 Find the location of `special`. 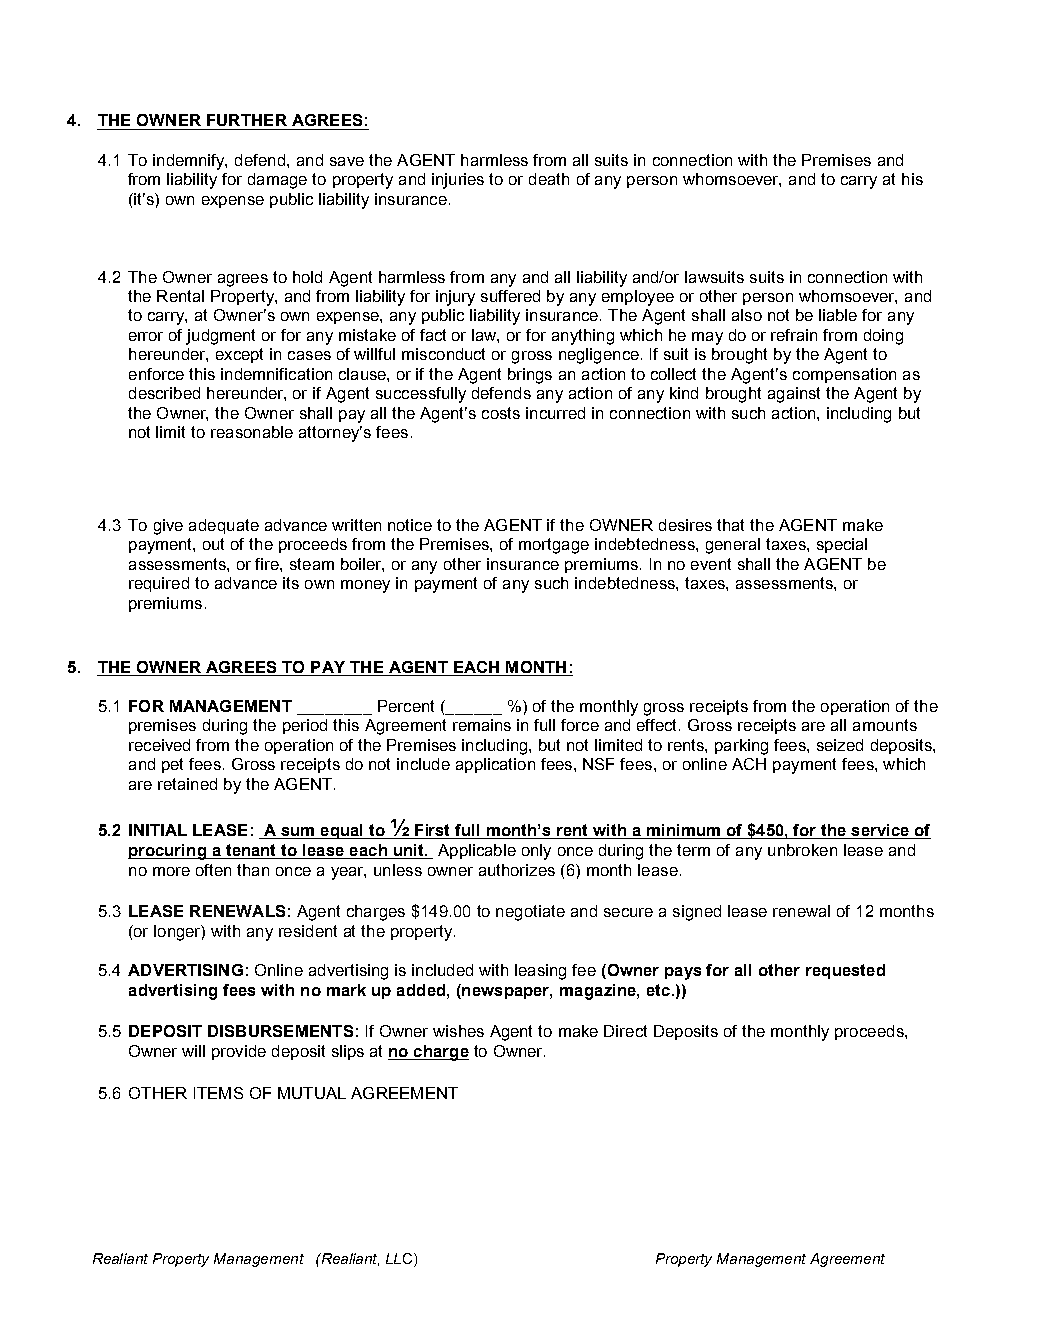

special is located at coordinates (842, 545).
